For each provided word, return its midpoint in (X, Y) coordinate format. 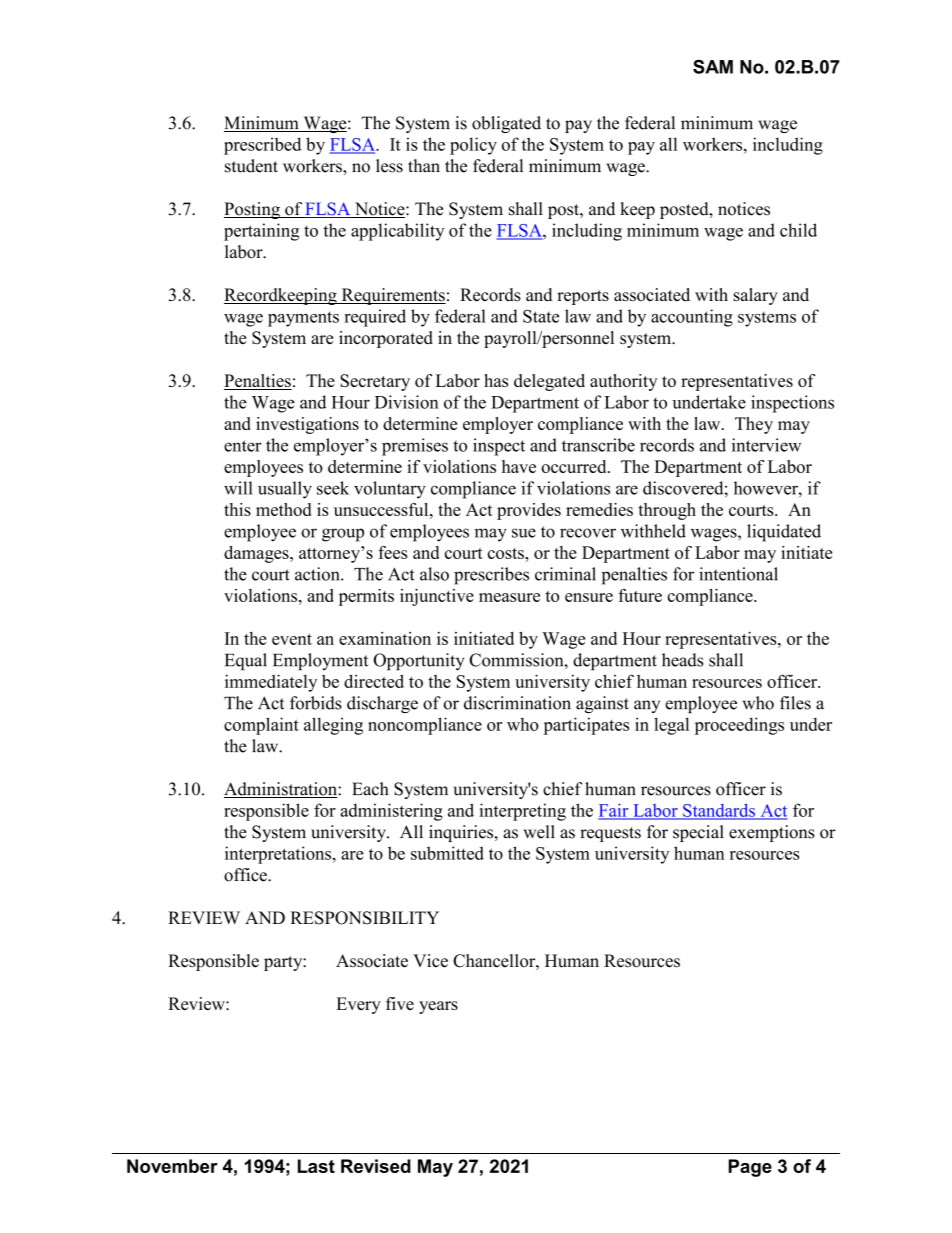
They (754, 425)
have (519, 466)
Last (316, 1166)
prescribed (262, 146)
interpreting (523, 812)
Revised (376, 1166)
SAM (713, 67)
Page (750, 1168)
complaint (261, 726)
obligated (506, 124)
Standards (719, 811)
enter (243, 446)
